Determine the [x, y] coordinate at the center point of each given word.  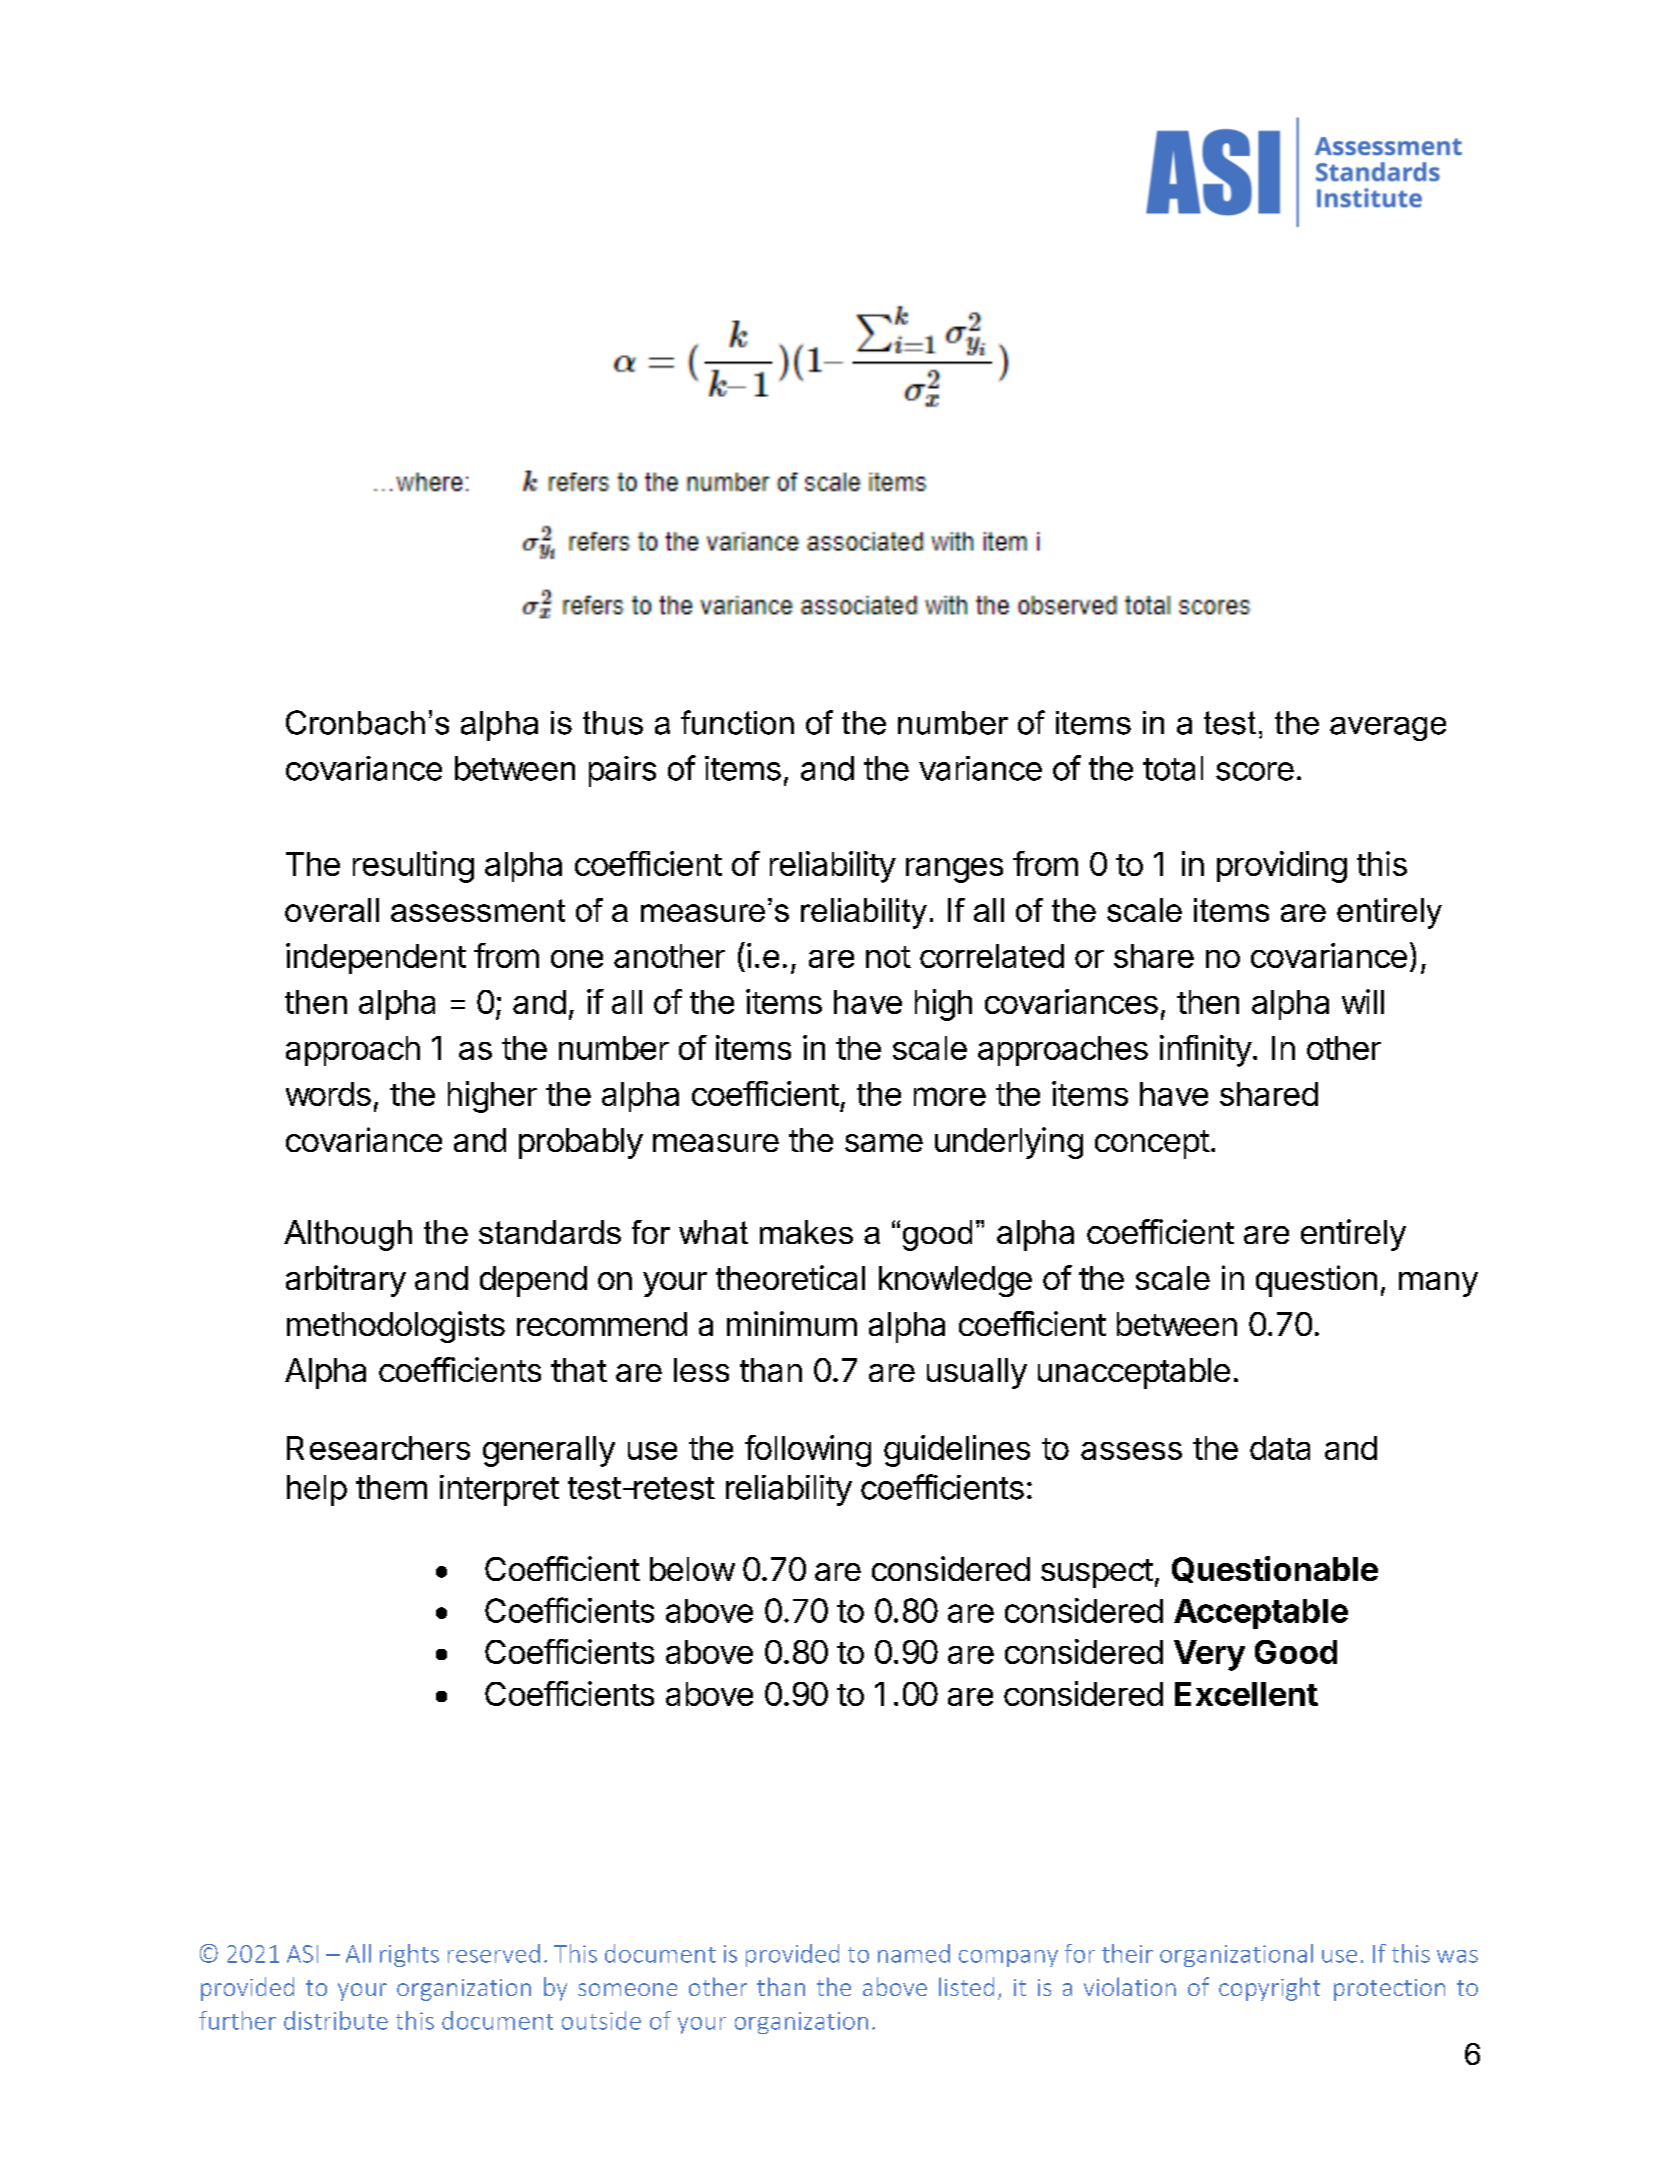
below [692, 1569]
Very [1209, 1655]
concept [1152, 1144]
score [1255, 771]
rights [409, 1955]
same [884, 1143]
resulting [413, 867]
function [737, 722]
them [391, 1487]
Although [348, 1235]
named [914, 1953]
